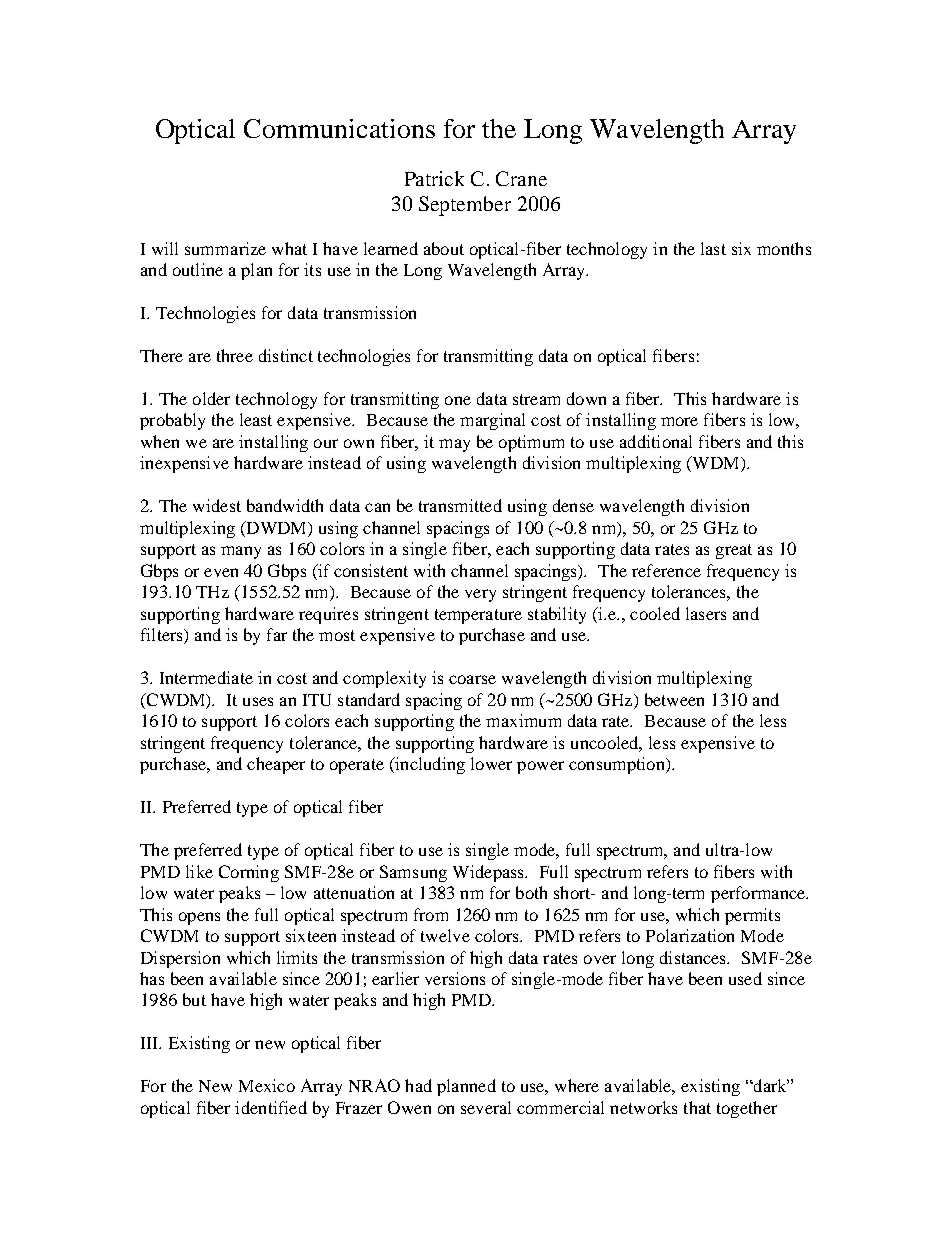  What do you see at coordinates (225, 248) in the document?
I see `summarize` at bounding box center [225, 248].
